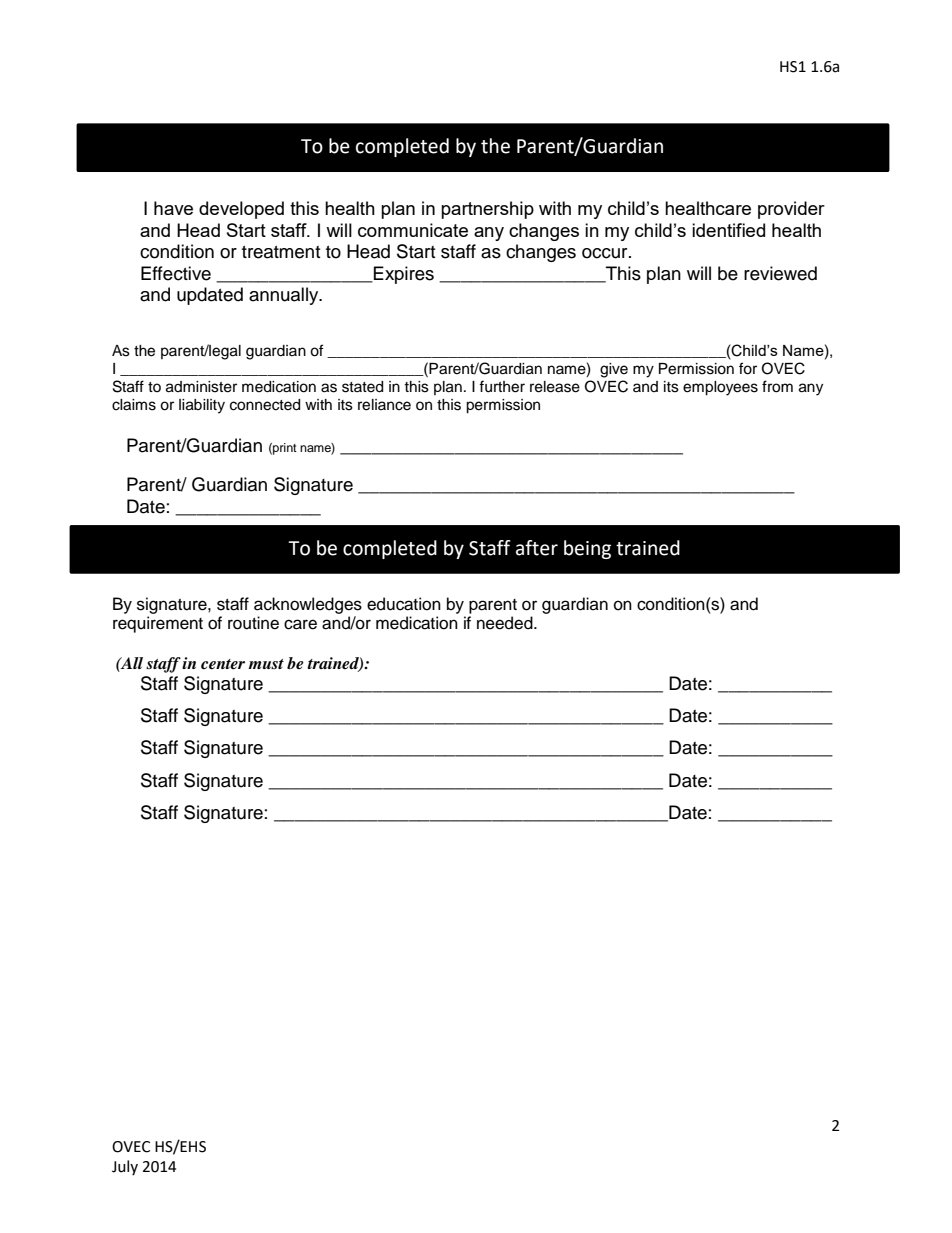 The image size is (952, 1233). What do you see at coordinates (223, 664) in the screenshot?
I see `center` at bounding box center [223, 664].
